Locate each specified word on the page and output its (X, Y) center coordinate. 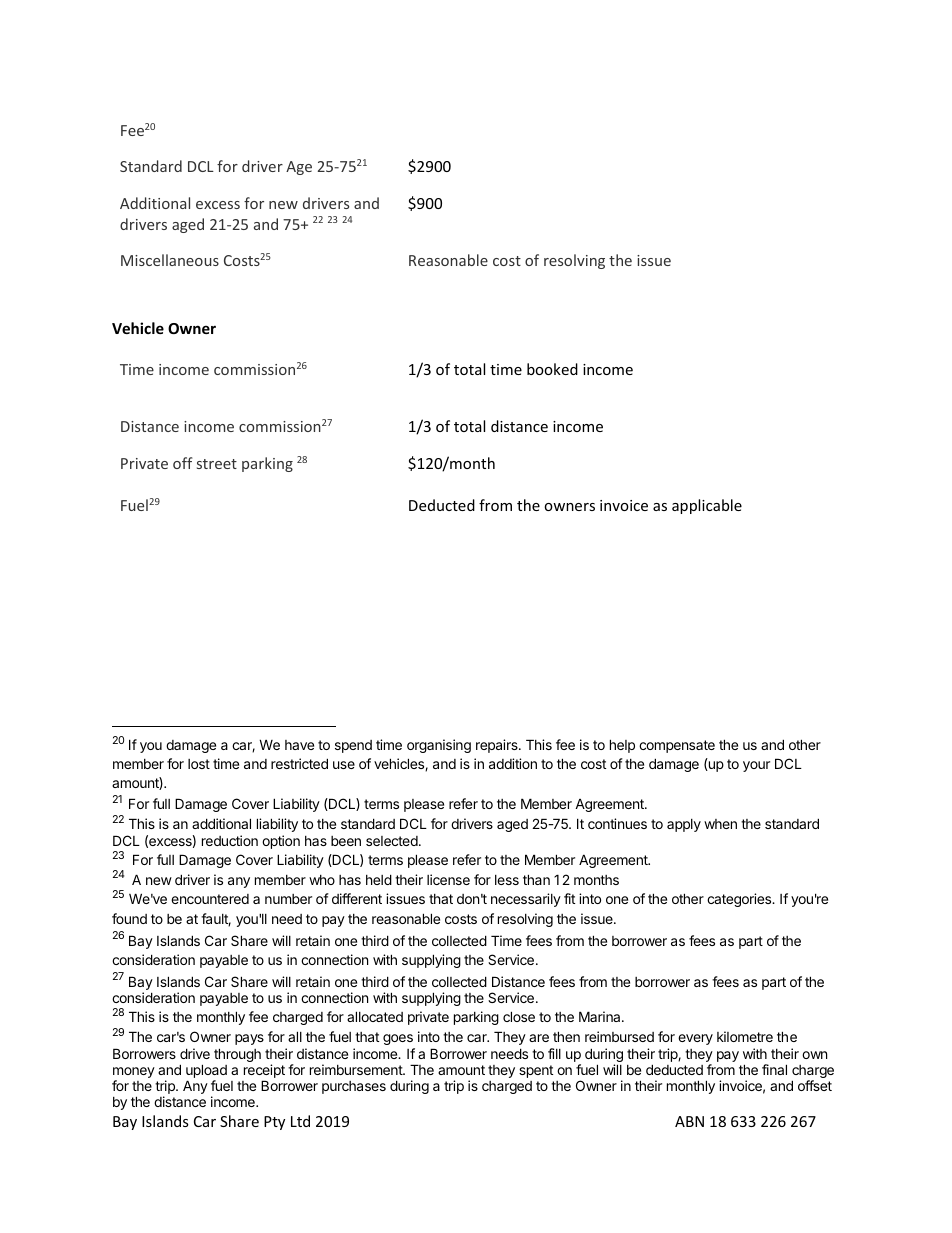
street (217, 464)
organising (439, 746)
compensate (677, 746)
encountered (210, 899)
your (756, 766)
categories (740, 900)
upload (206, 1072)
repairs (498, 746)
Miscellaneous (170, 260)
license (448, 879)
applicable (707, 506)
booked (552, 369)
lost (199, 764)
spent (536, 1071)
